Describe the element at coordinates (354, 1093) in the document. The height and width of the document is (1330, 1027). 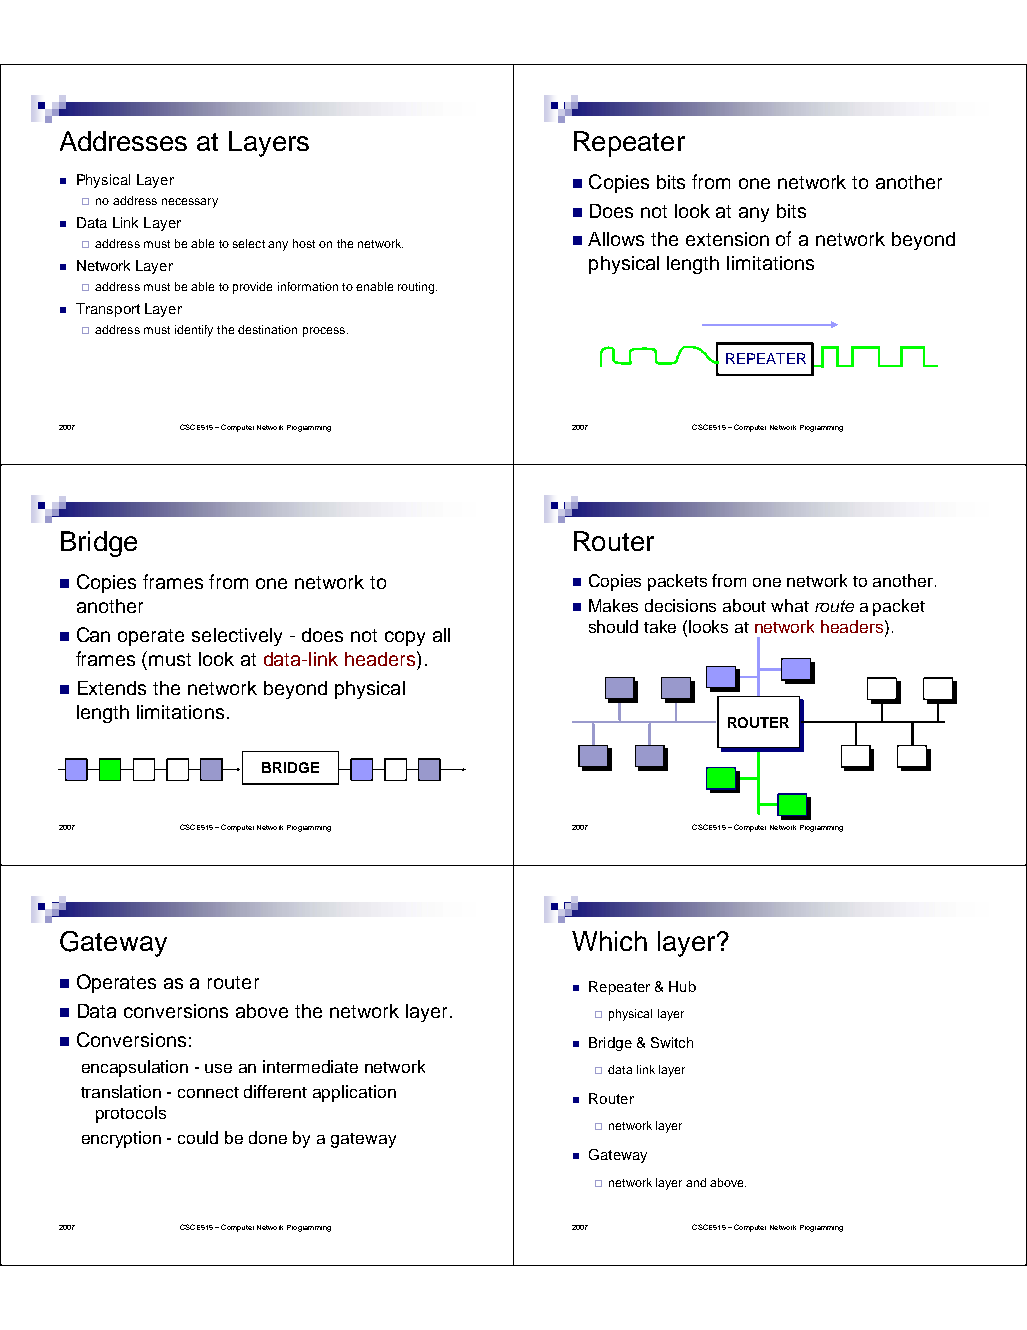
I see `application` at that location.
